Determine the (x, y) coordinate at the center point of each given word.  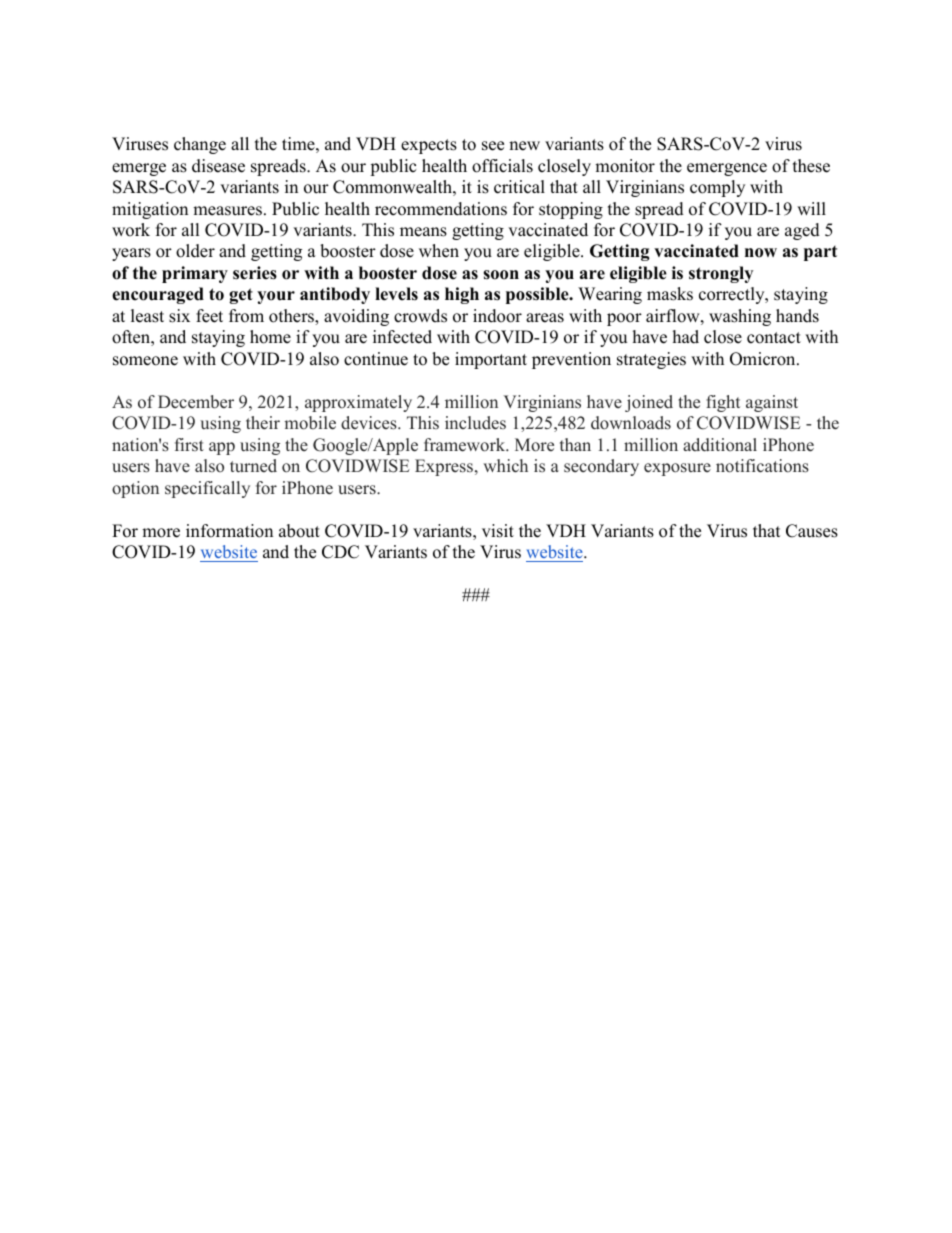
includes (475, 423)
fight (723, 403)
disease (218, 166)
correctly (733, 295)
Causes (812, 531)
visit (498, 531)
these (811, 166)
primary (195, 274)
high (462, 295)
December (196, 402)
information (229, 531)
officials (502, 166)
